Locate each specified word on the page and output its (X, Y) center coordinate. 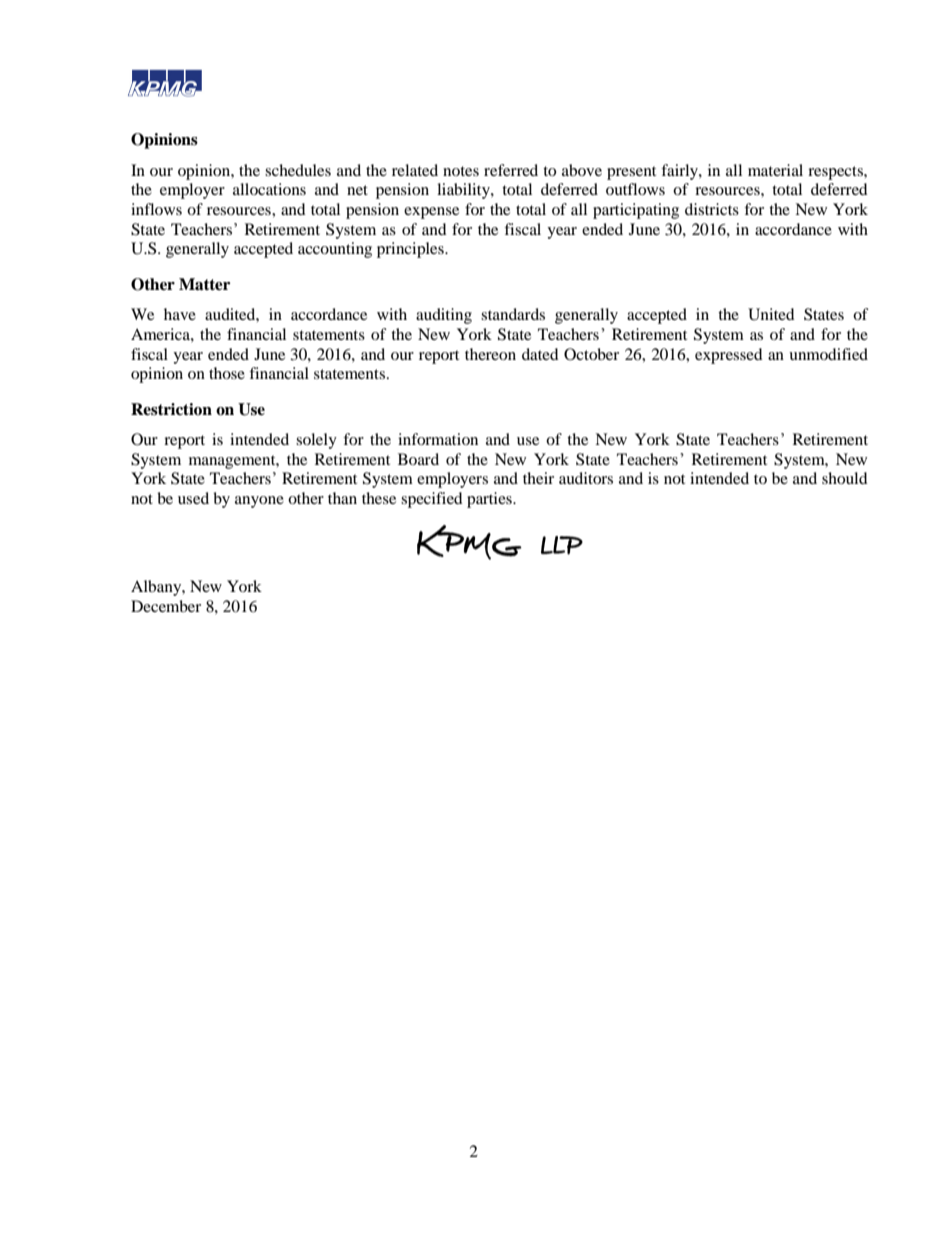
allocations (269, 189)
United (771, 314)
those (227, 373)
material (775, 170)
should (845, 478)
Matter (204, 284)
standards (513, 314)
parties (490, 500)
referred (511, 170)
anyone (259, 502)
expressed (729, 356)
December (166, 606)
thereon (490, 354)
